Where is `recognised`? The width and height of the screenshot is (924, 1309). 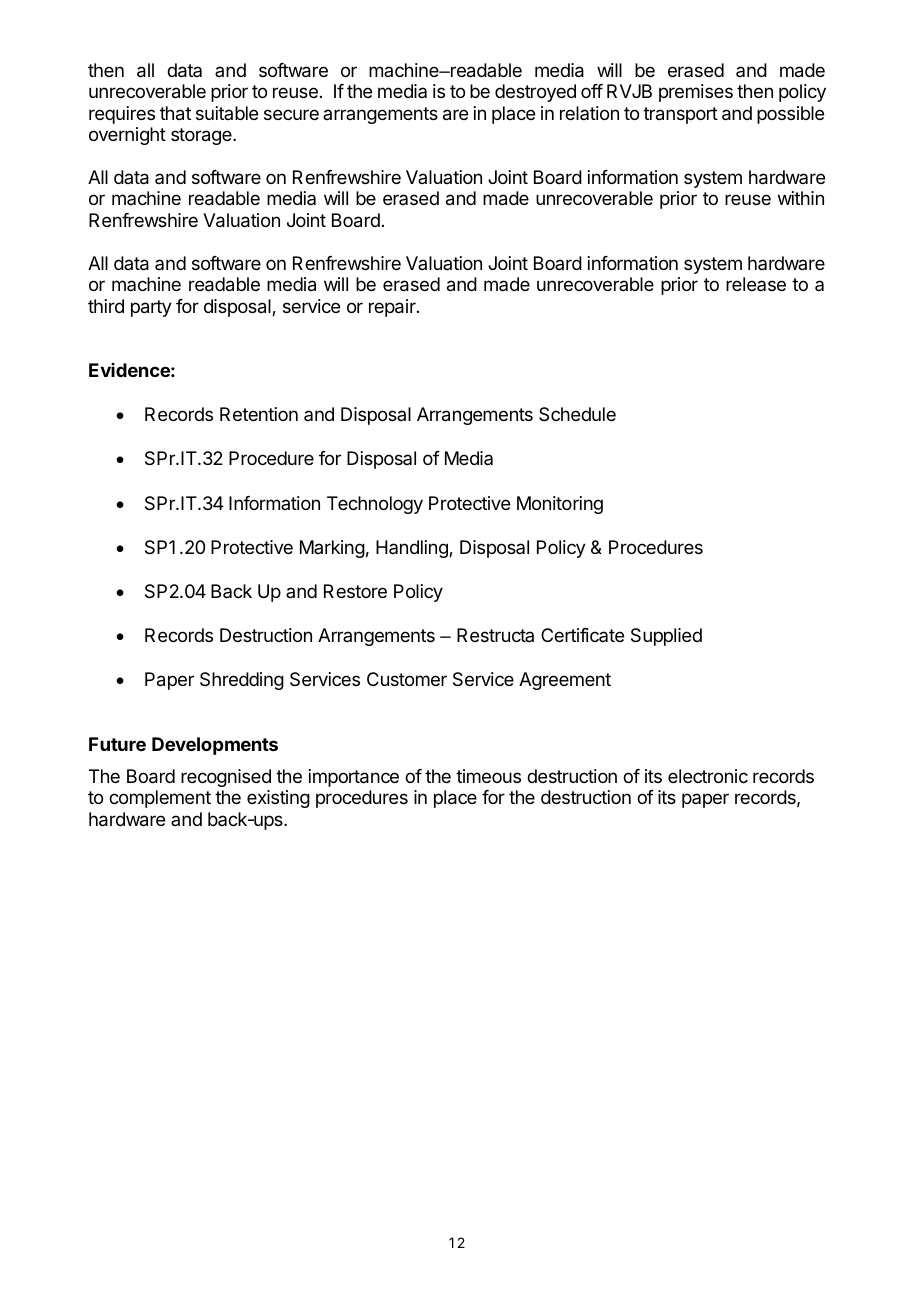 recognised is located at coordinates (226, 778).
